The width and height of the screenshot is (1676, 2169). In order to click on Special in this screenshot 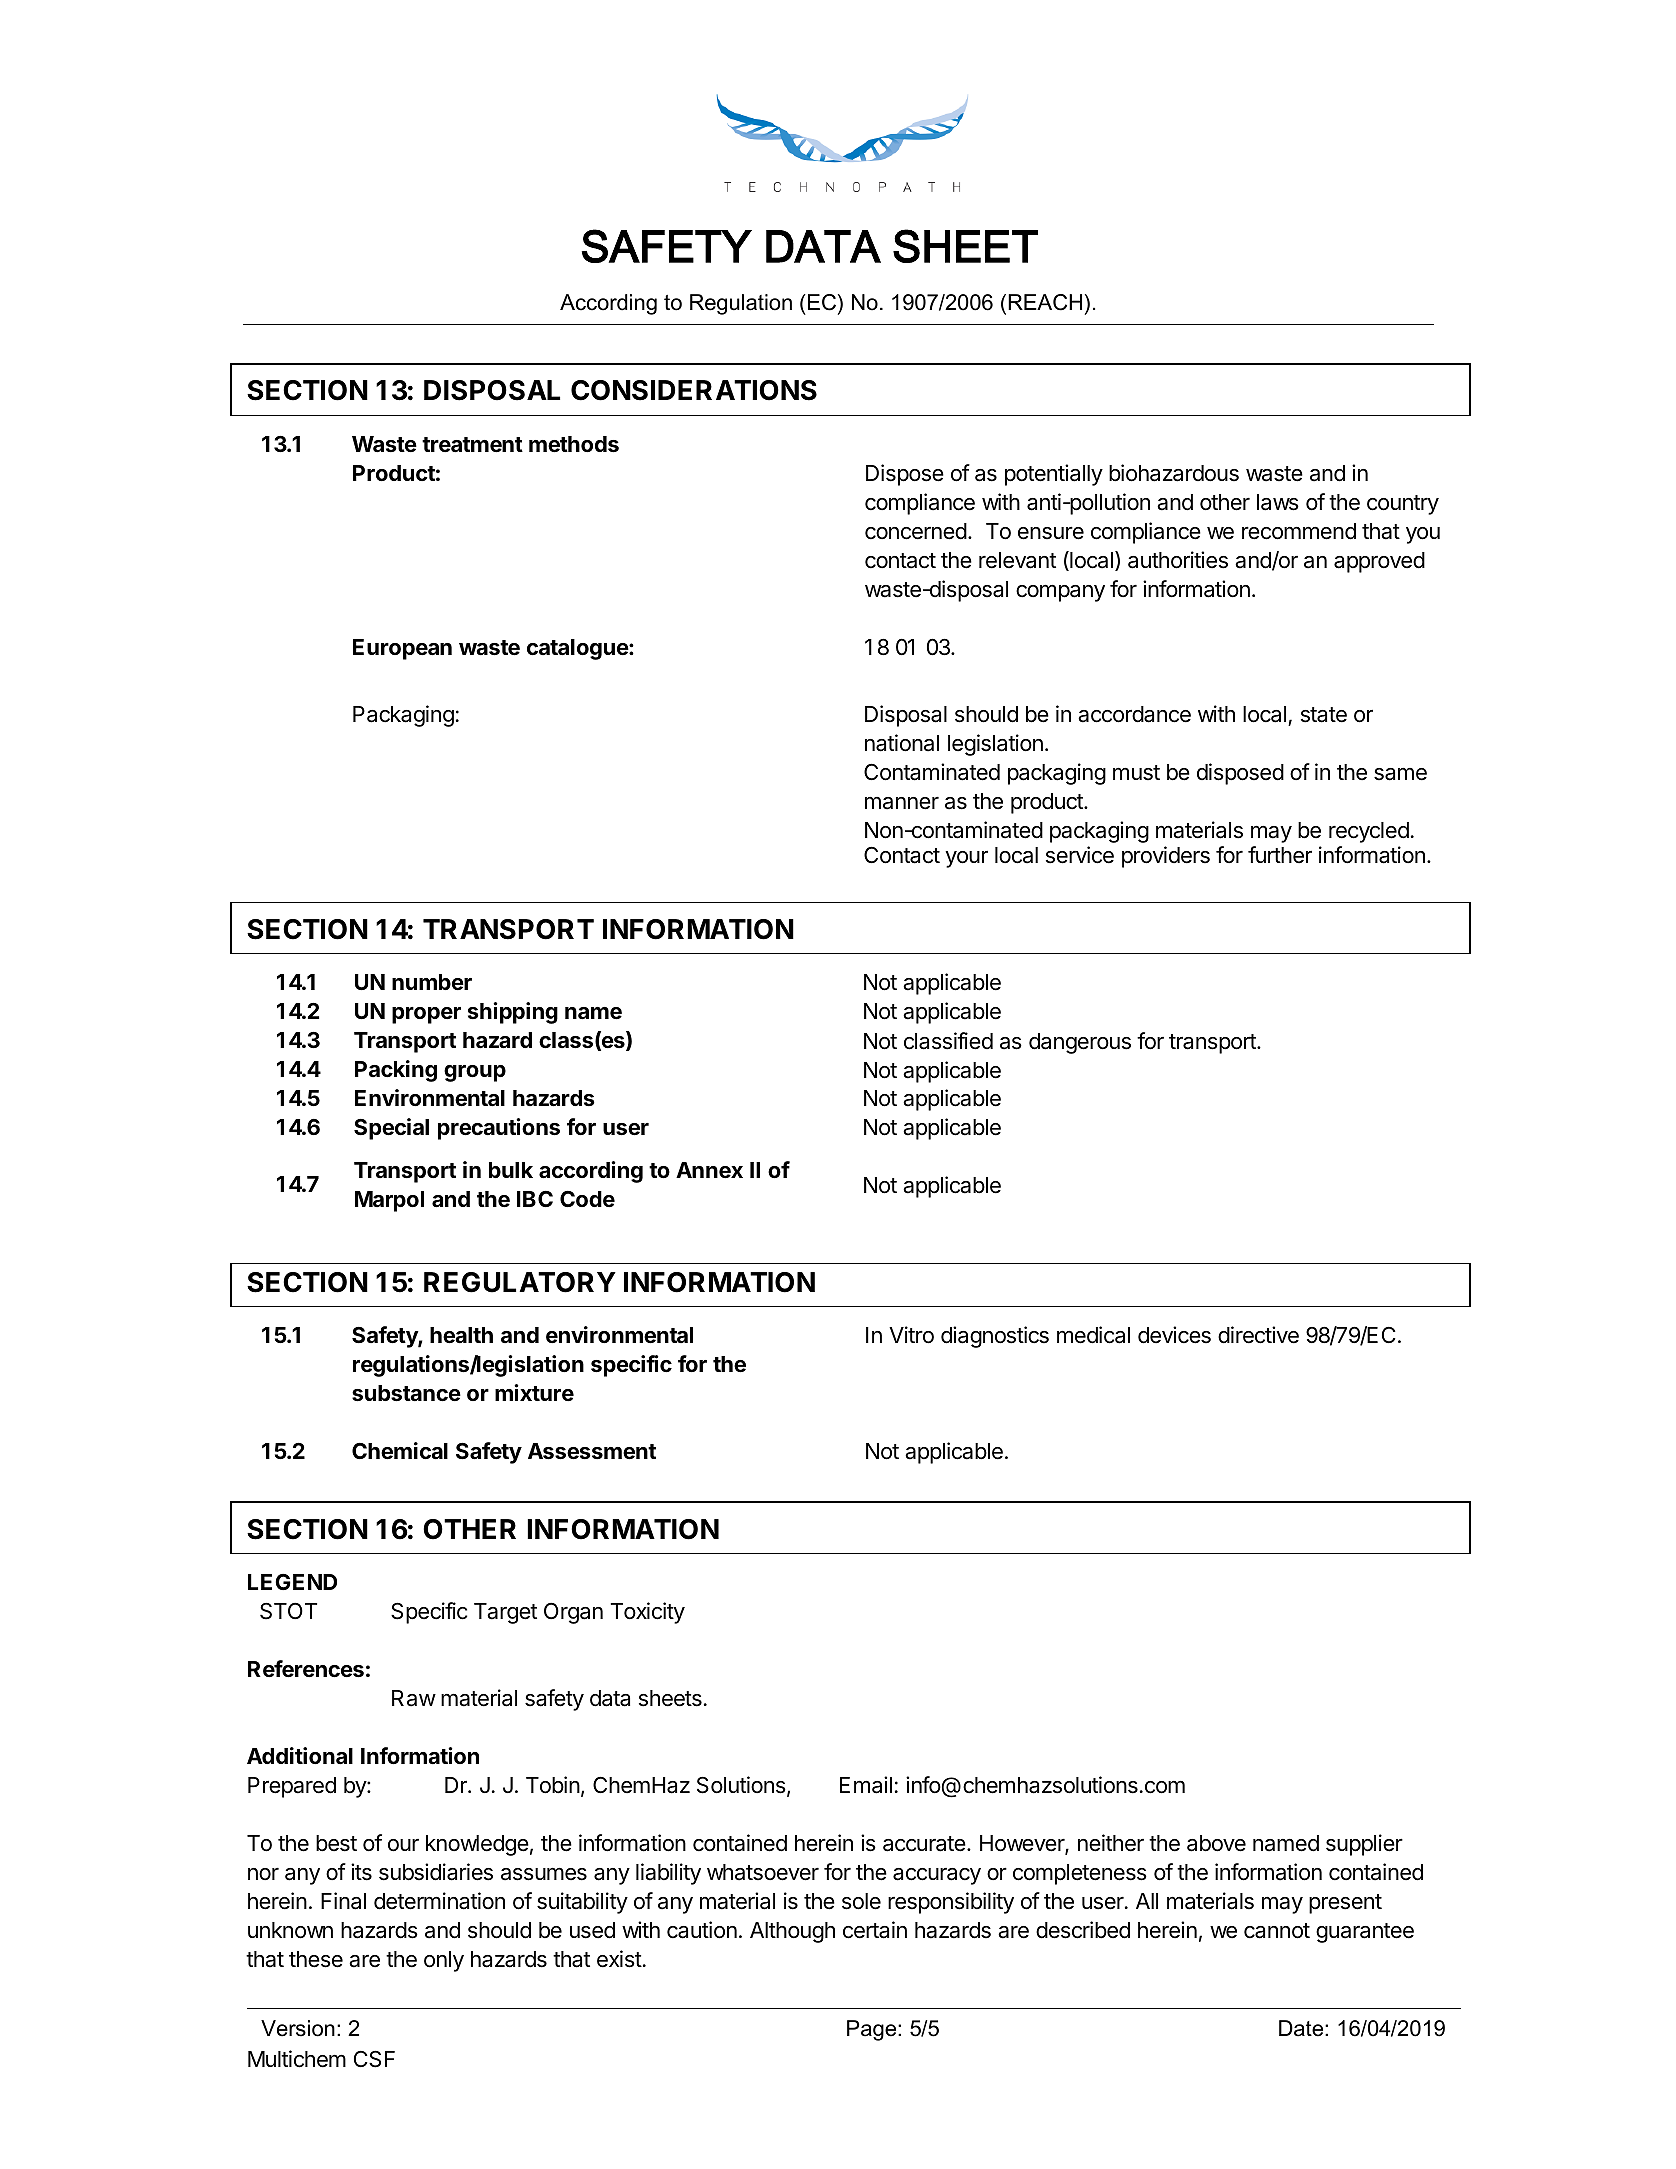, I will do `click(391, 1129)`.
